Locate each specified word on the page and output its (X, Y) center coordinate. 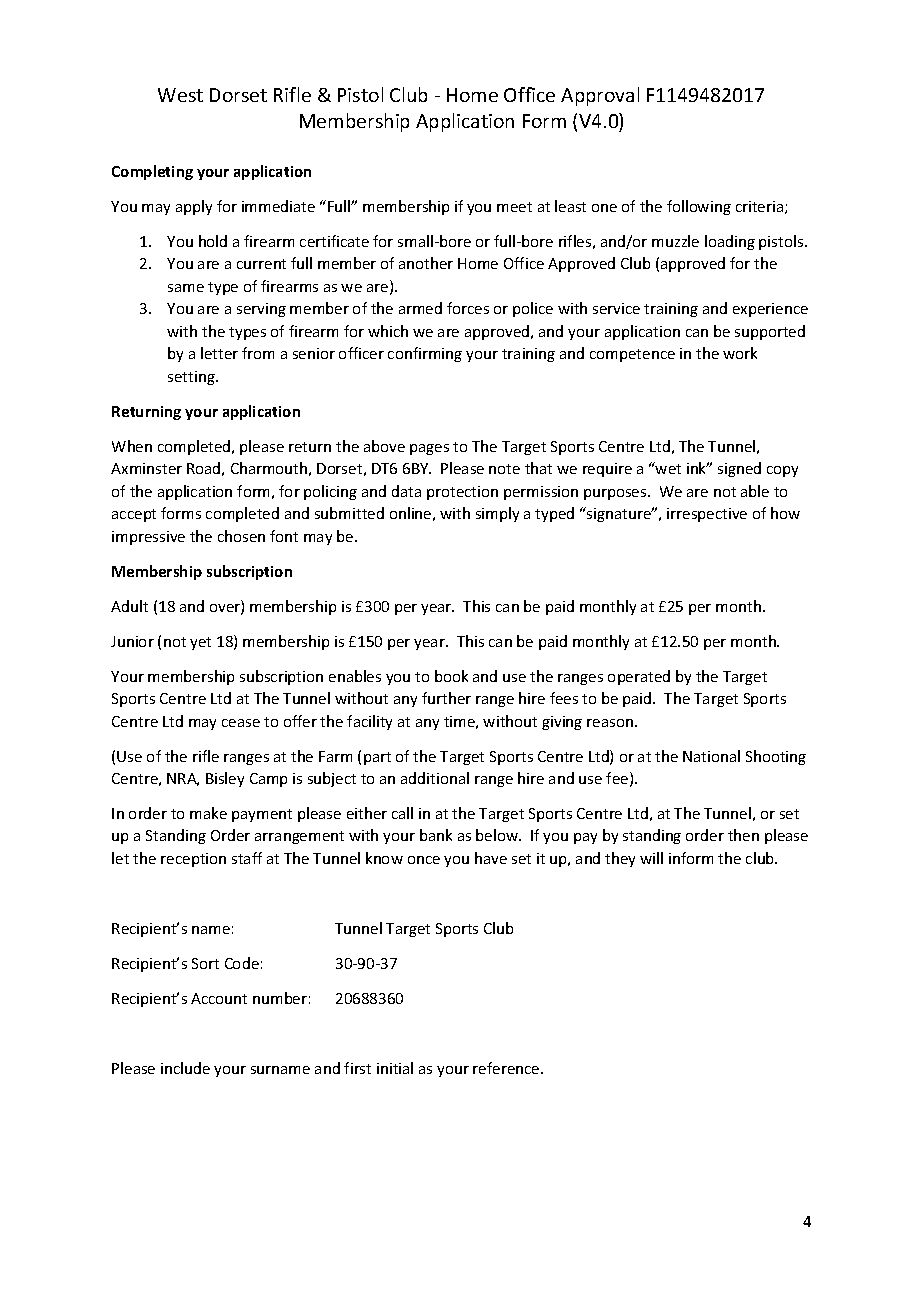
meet (514, 207)
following (699, 207)
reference (507, 1068)
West (180, 95)
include (185, 1068)
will (651, 858)
